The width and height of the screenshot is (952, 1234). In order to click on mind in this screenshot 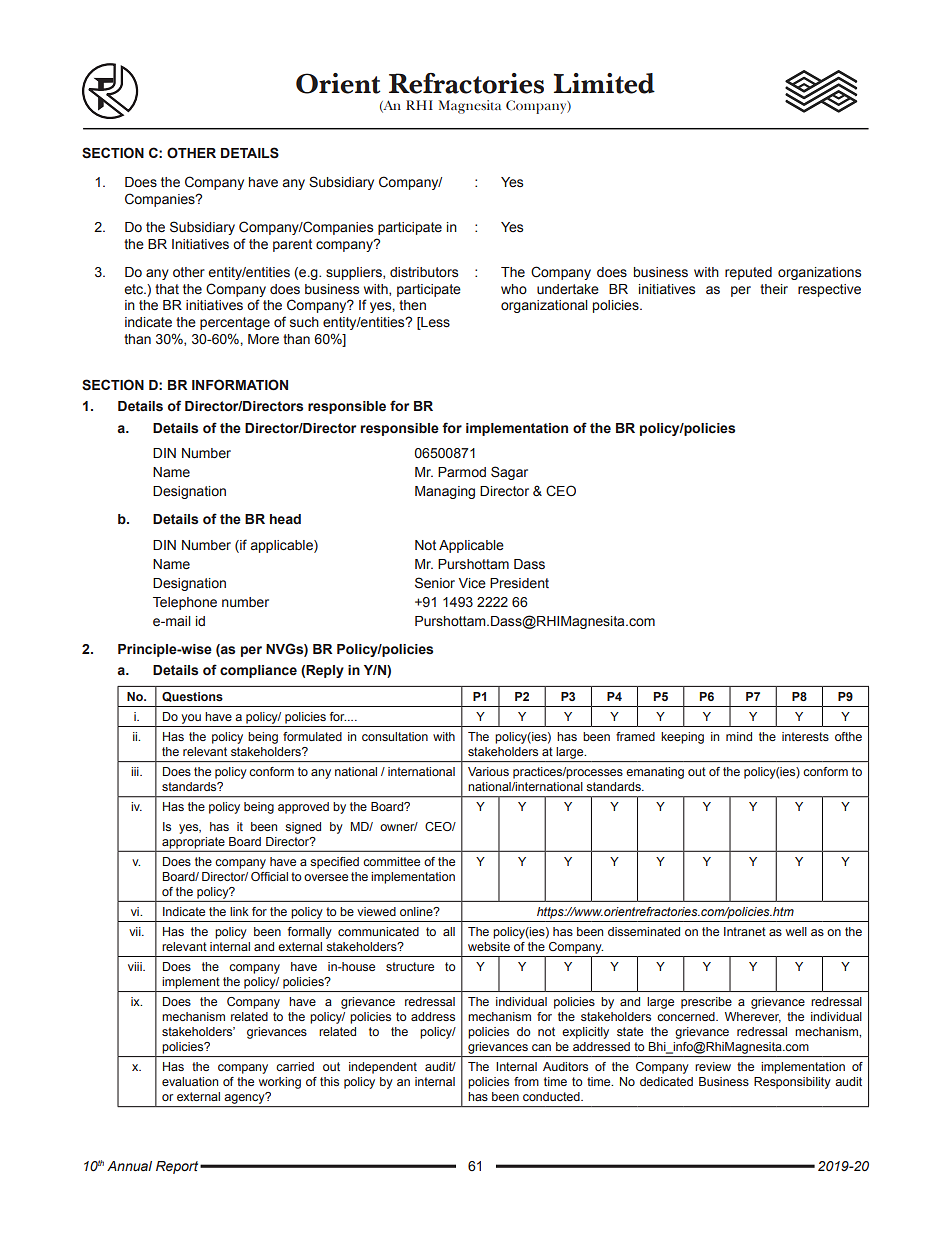, I will do `click(739, 736)`.
